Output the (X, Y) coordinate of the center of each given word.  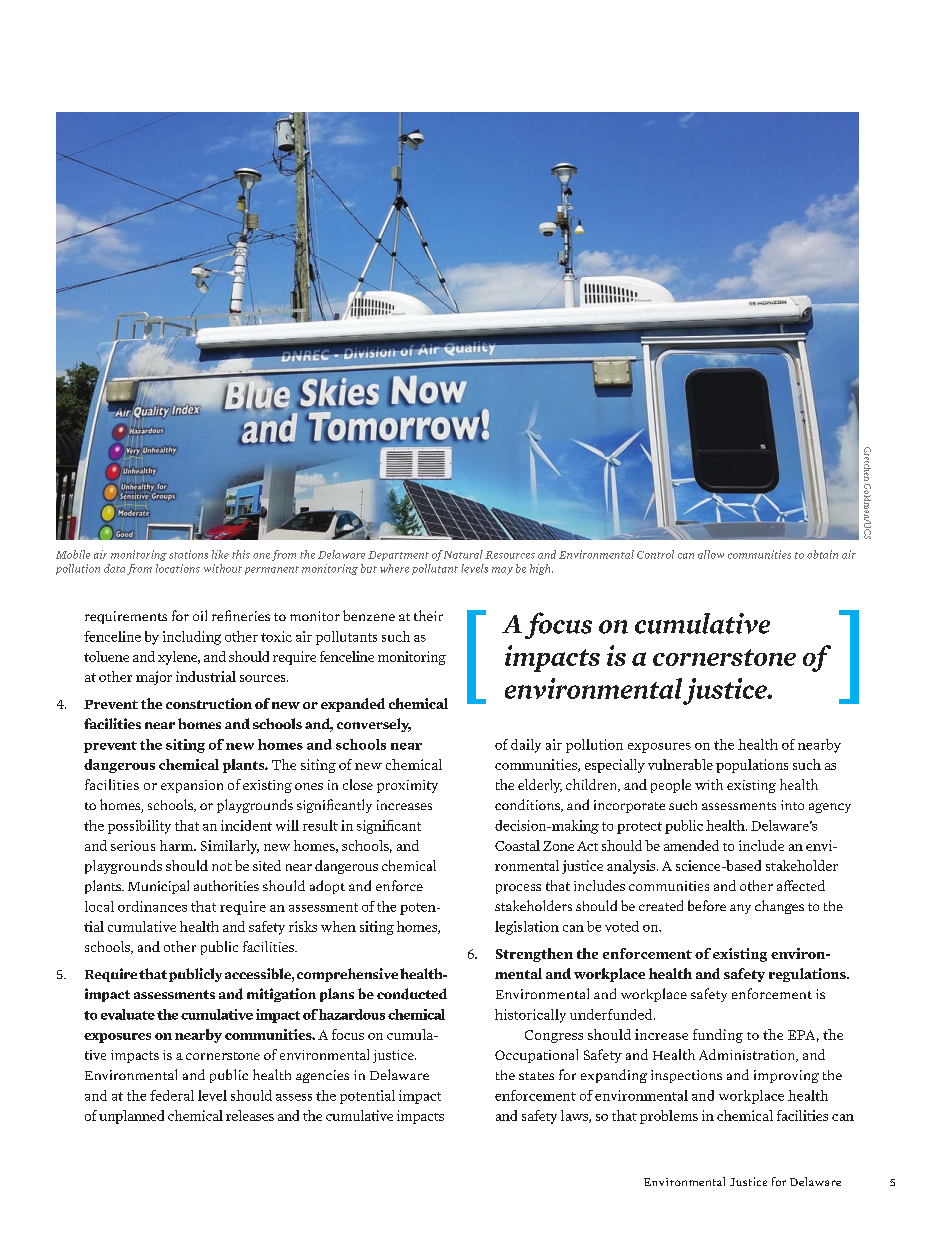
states (536, 1076)
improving (786, 1076)
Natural (463, 554)
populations (752, 766)
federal (172, 1095)
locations (178, 568)
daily (526, 746)
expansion (192, 786)
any (740, 909)
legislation (527, 928)
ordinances (152, 906)
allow (711, 554)
